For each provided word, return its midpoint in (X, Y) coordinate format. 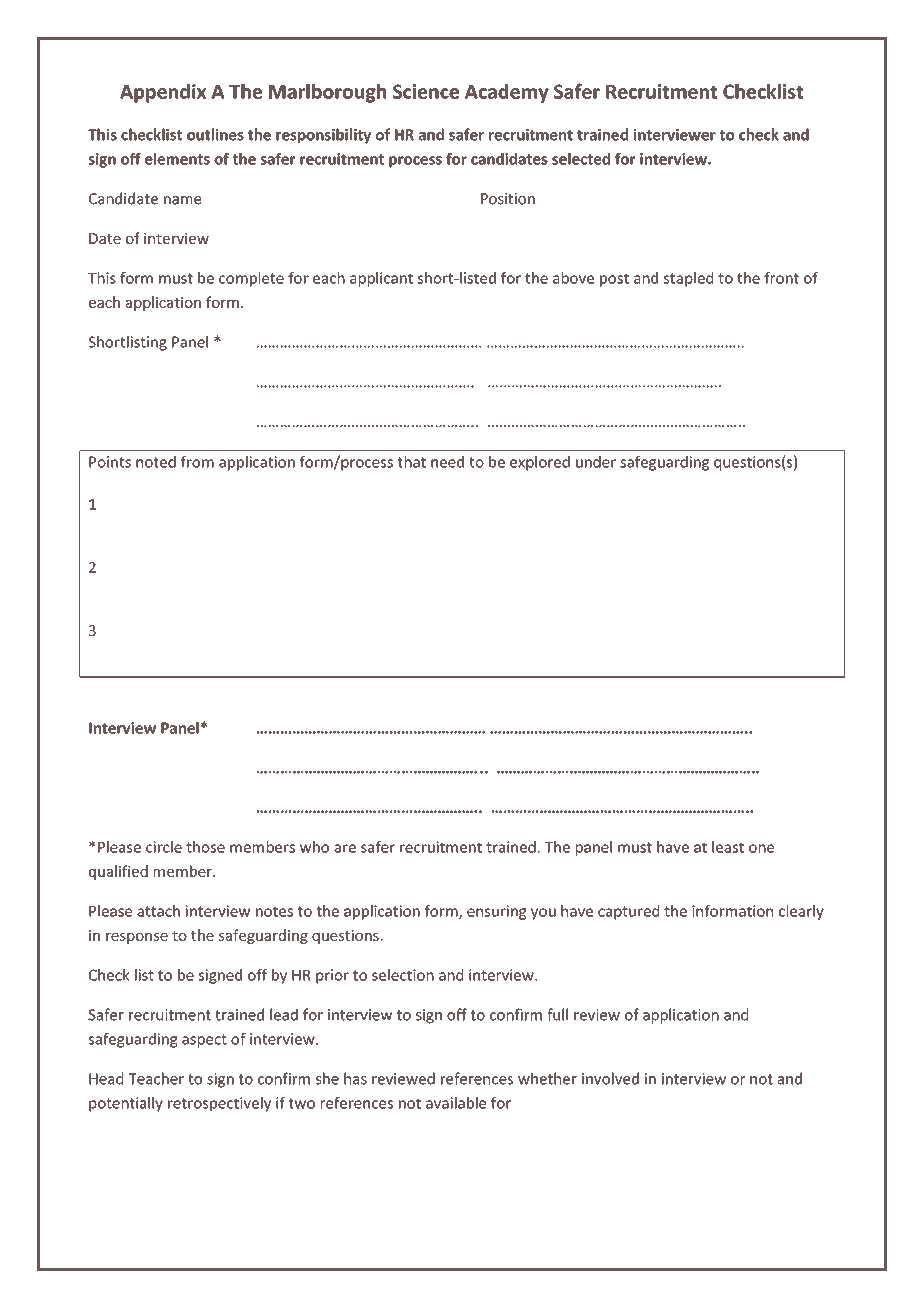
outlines (215, 134)
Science (426, 91)
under (596, 462)
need (447, 462)
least (728, 847)
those (205, 847)
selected (581, 159)
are (345, 848)
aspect (204, 1041)
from (197, 462)
